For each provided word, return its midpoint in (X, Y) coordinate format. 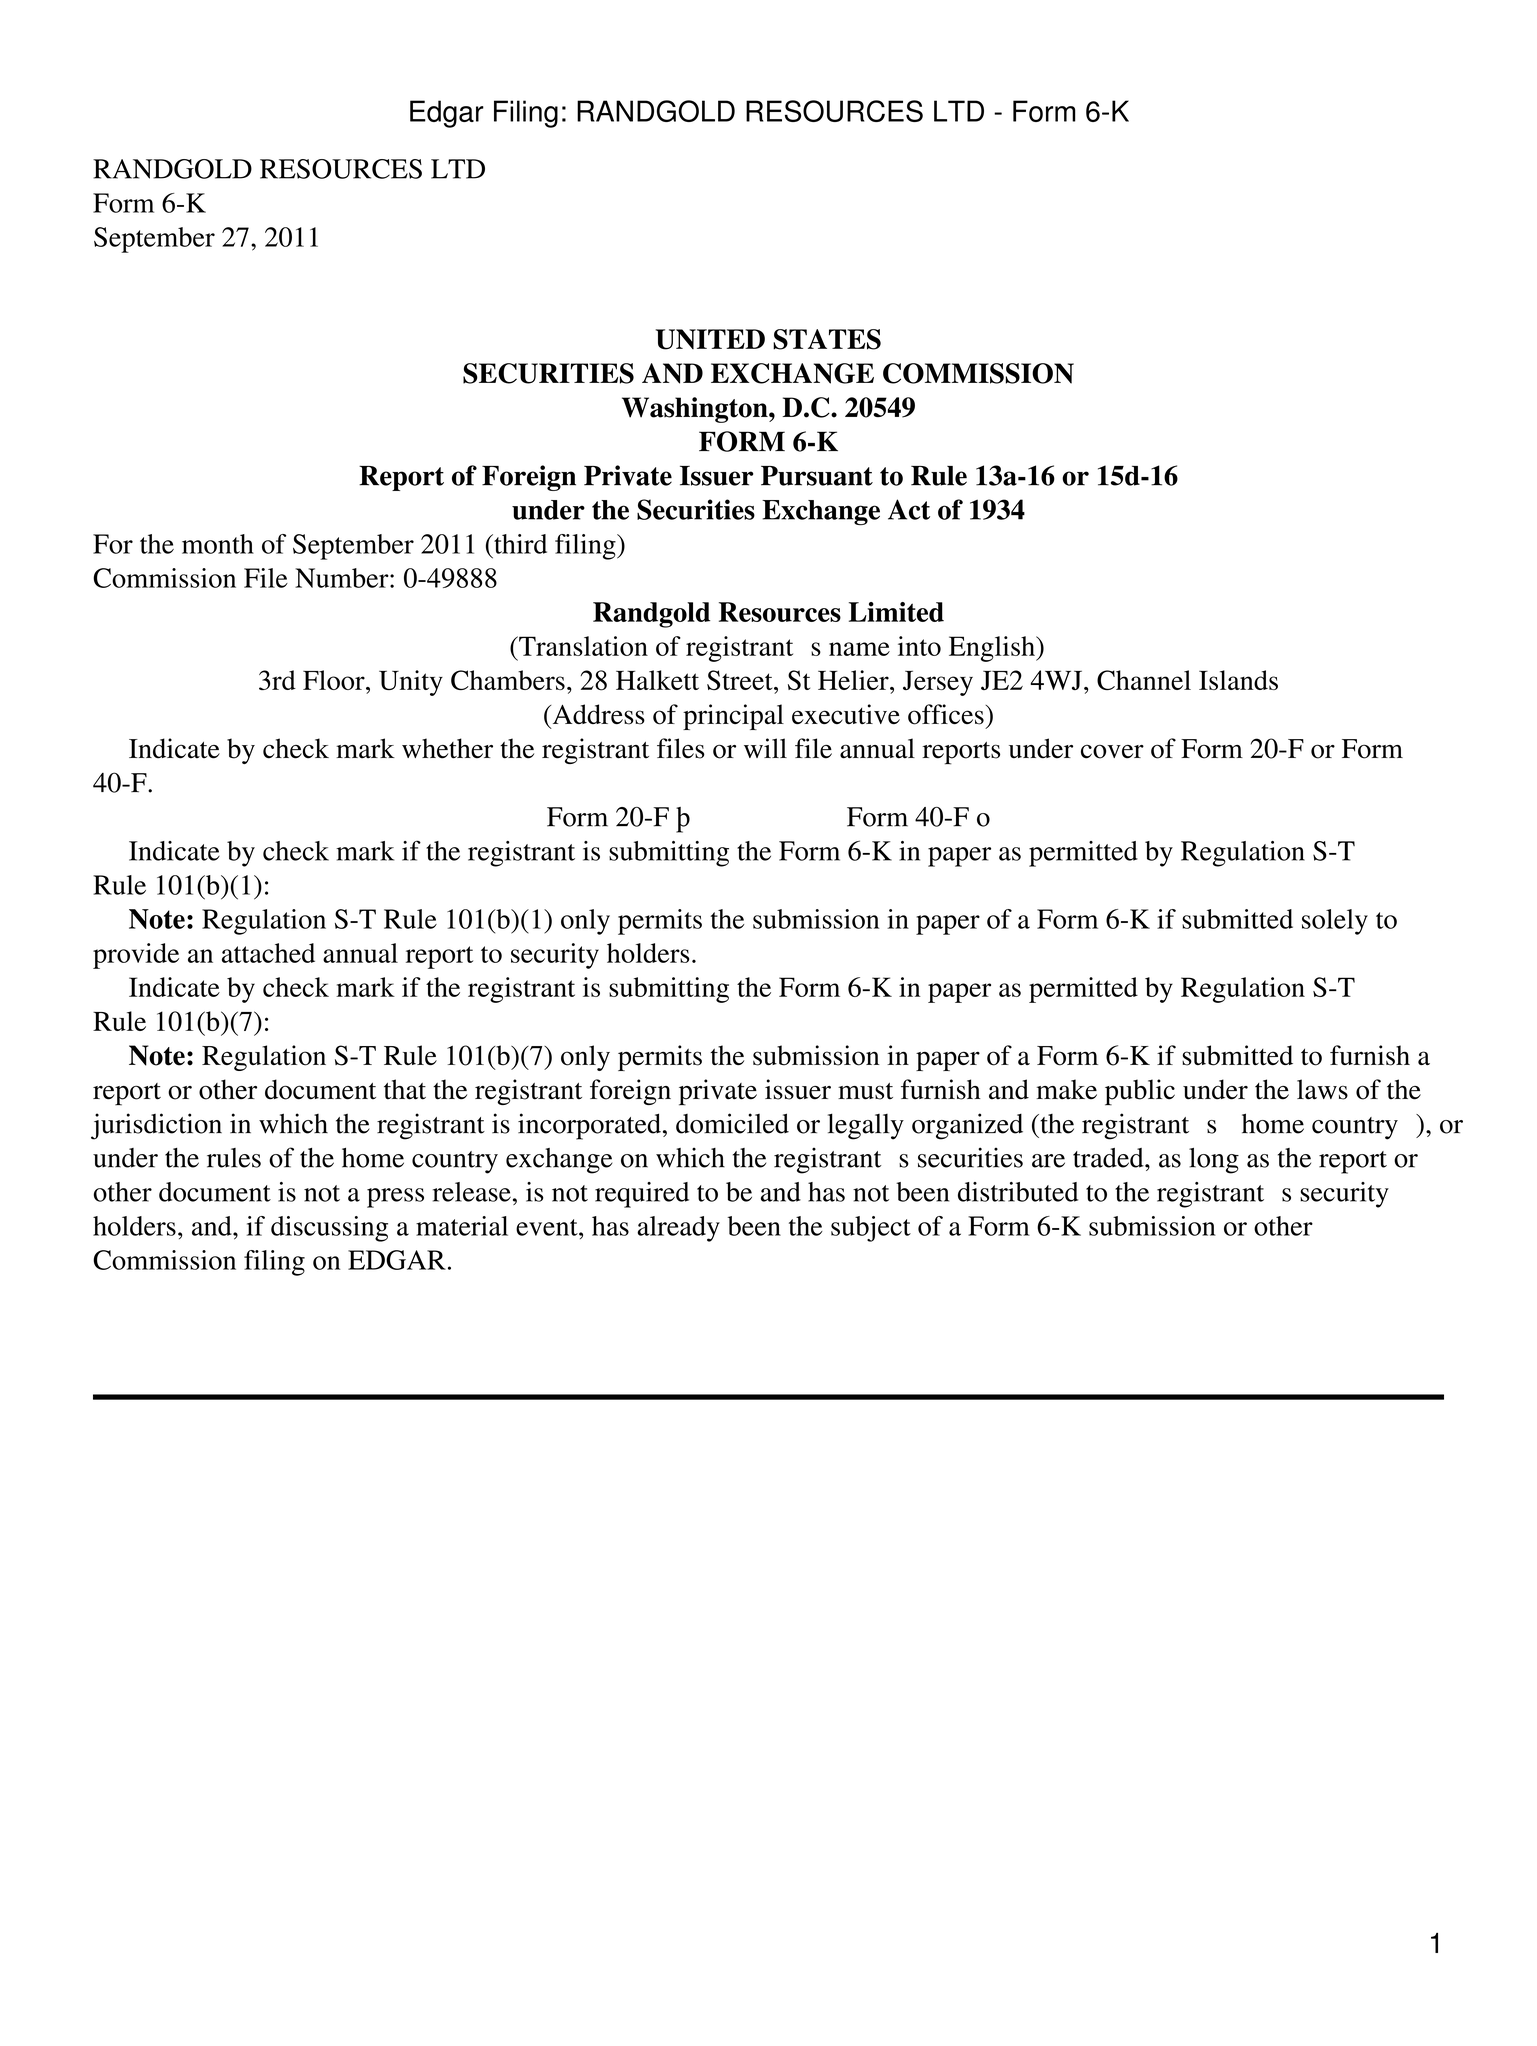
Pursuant (817, 476)
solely (1335, 922)
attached (268, 953)
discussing (329, 1229)
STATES (827, 339)
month (218, 544)
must (865, 1091)
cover (1112, 751)
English (993, 649)
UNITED (710, 339)
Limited (896, 612)
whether (447, 748)
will (765, 748)
